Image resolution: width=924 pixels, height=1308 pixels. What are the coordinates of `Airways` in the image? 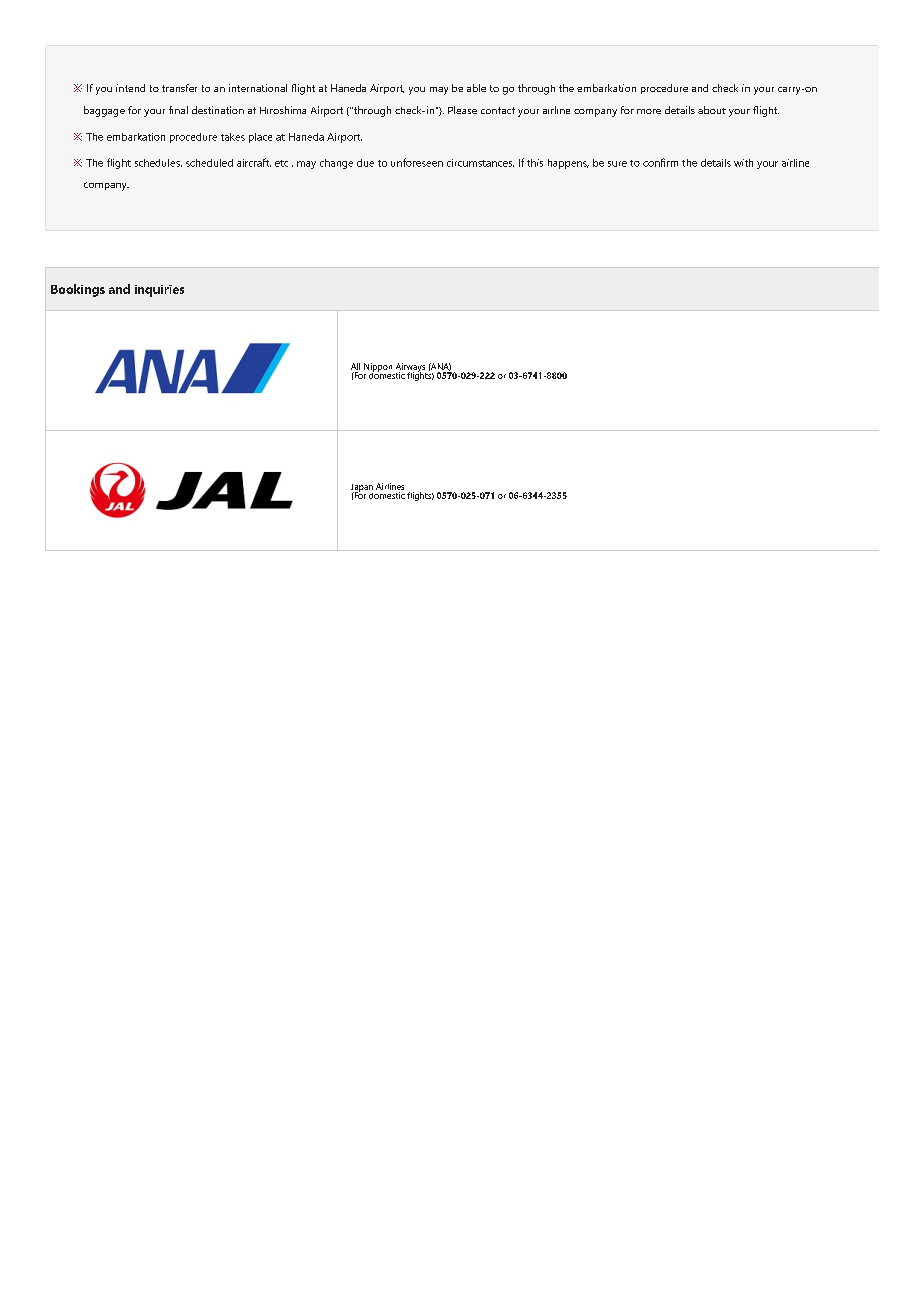 It's located at (411, 368).
